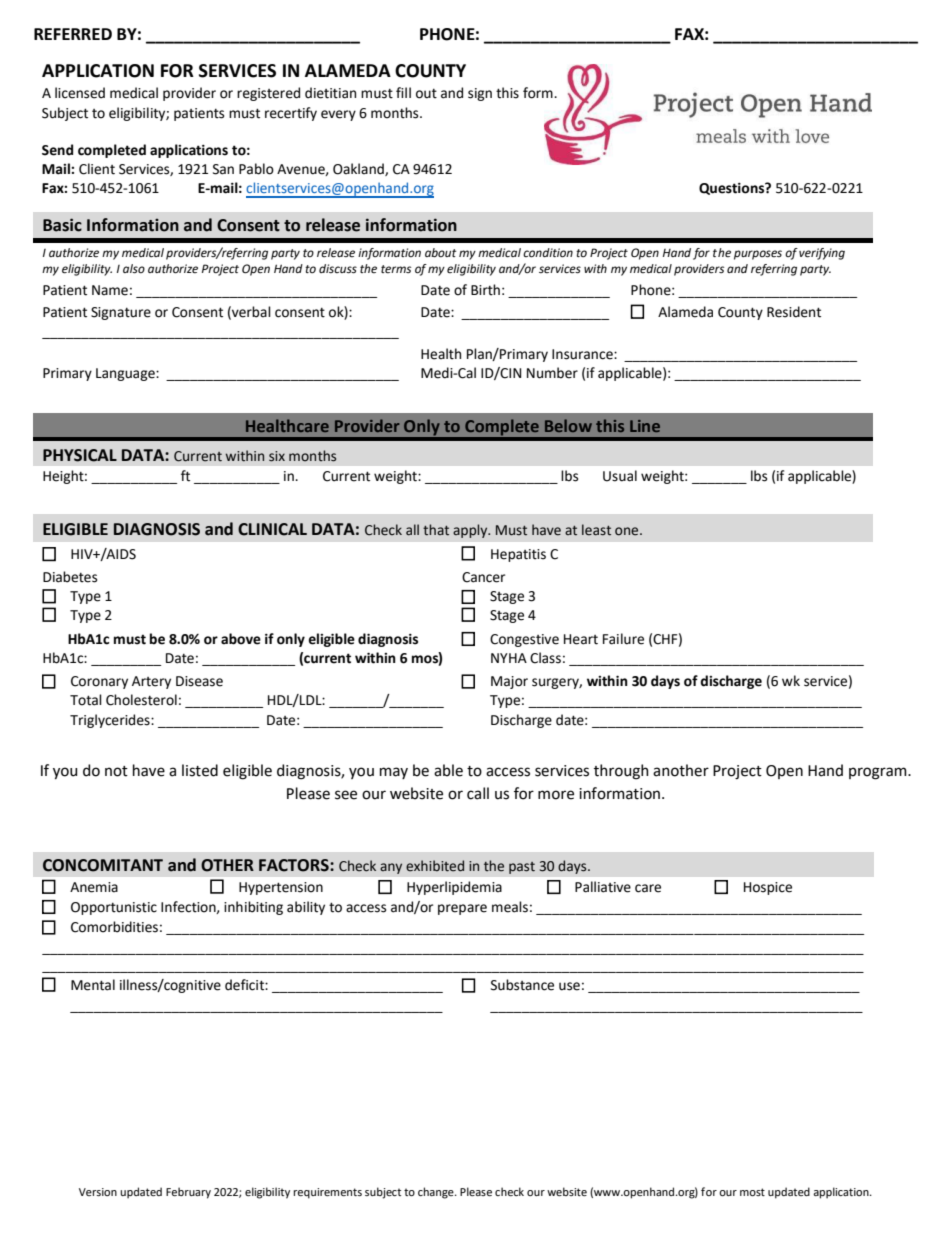 The width and height of the screenshot is (952, 1233). I want to click on program, so click(879, 773).
